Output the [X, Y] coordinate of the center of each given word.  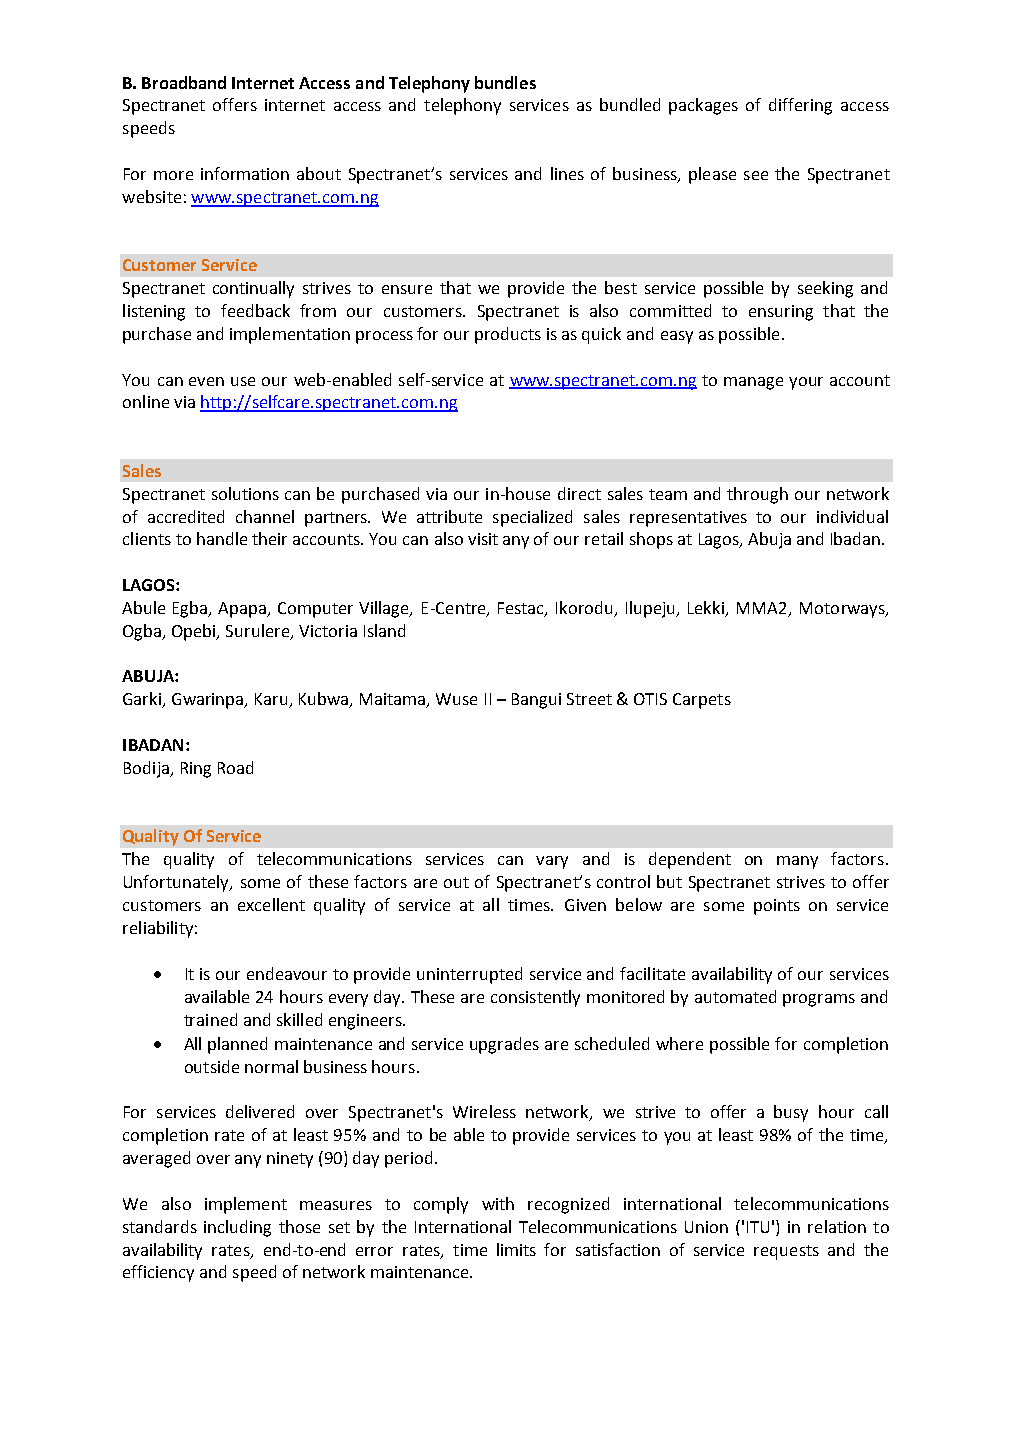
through [757, 495]
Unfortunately [178, 883]
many [797, 862]
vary [552, 862]
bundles [505, 82]
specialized [532, 518]
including [237, 1228]
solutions [245, 493]
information [245, 173]
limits [516, 1249]
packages [703, 106]
